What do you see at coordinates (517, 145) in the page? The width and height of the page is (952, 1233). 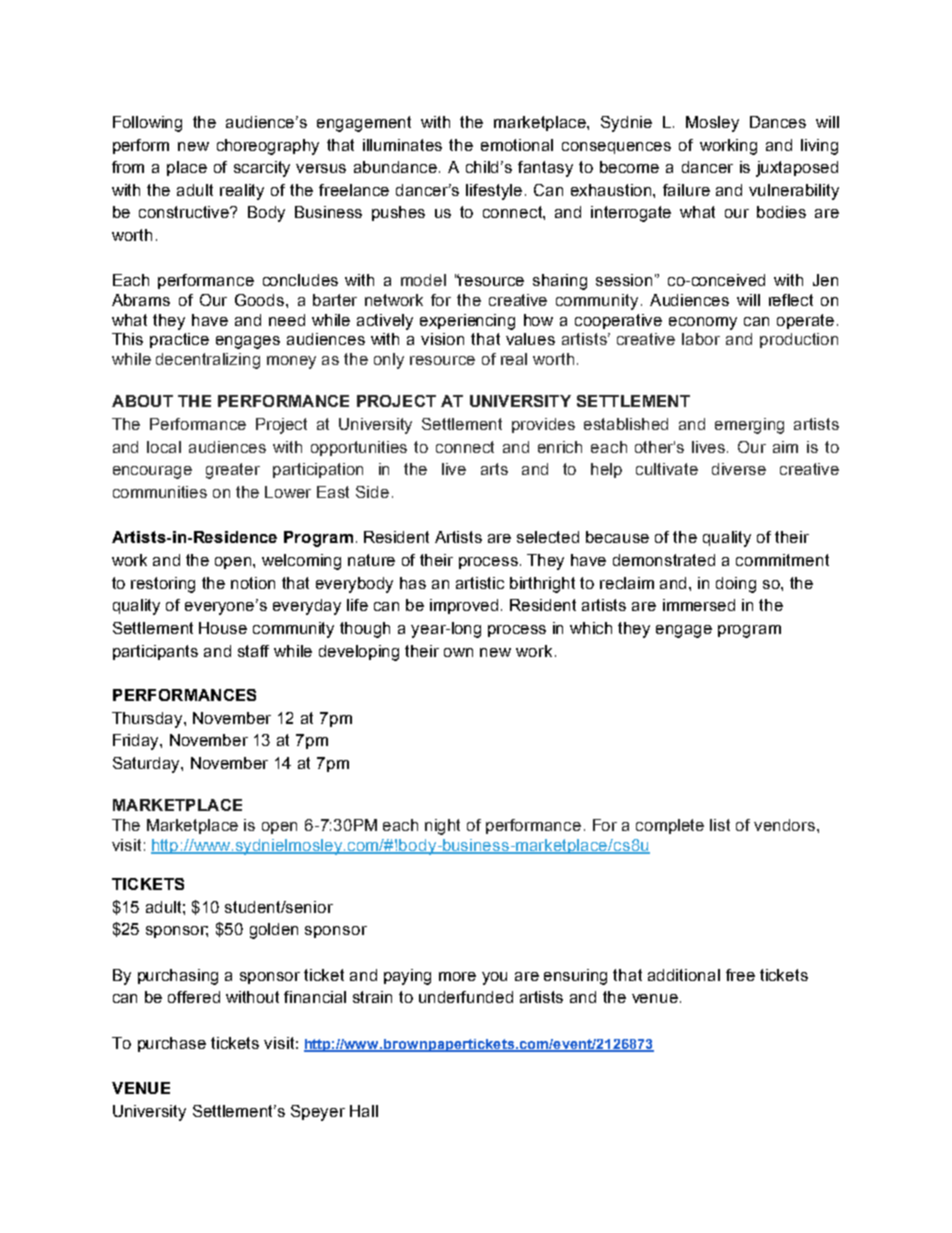 I see `emotional` at bounding box center [517, 145].
